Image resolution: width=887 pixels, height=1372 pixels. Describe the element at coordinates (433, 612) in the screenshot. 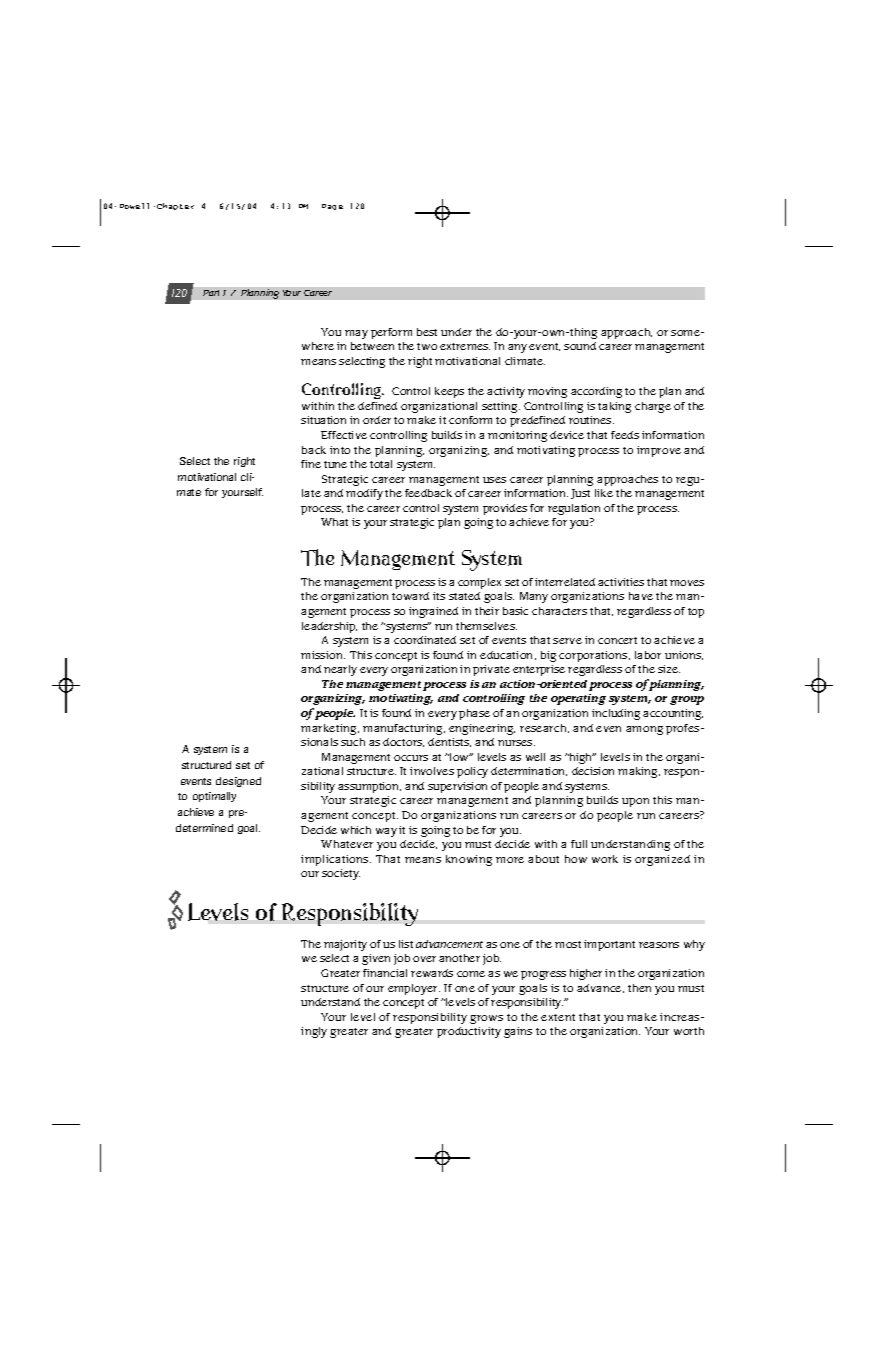

I see `ingrained` at that location.
